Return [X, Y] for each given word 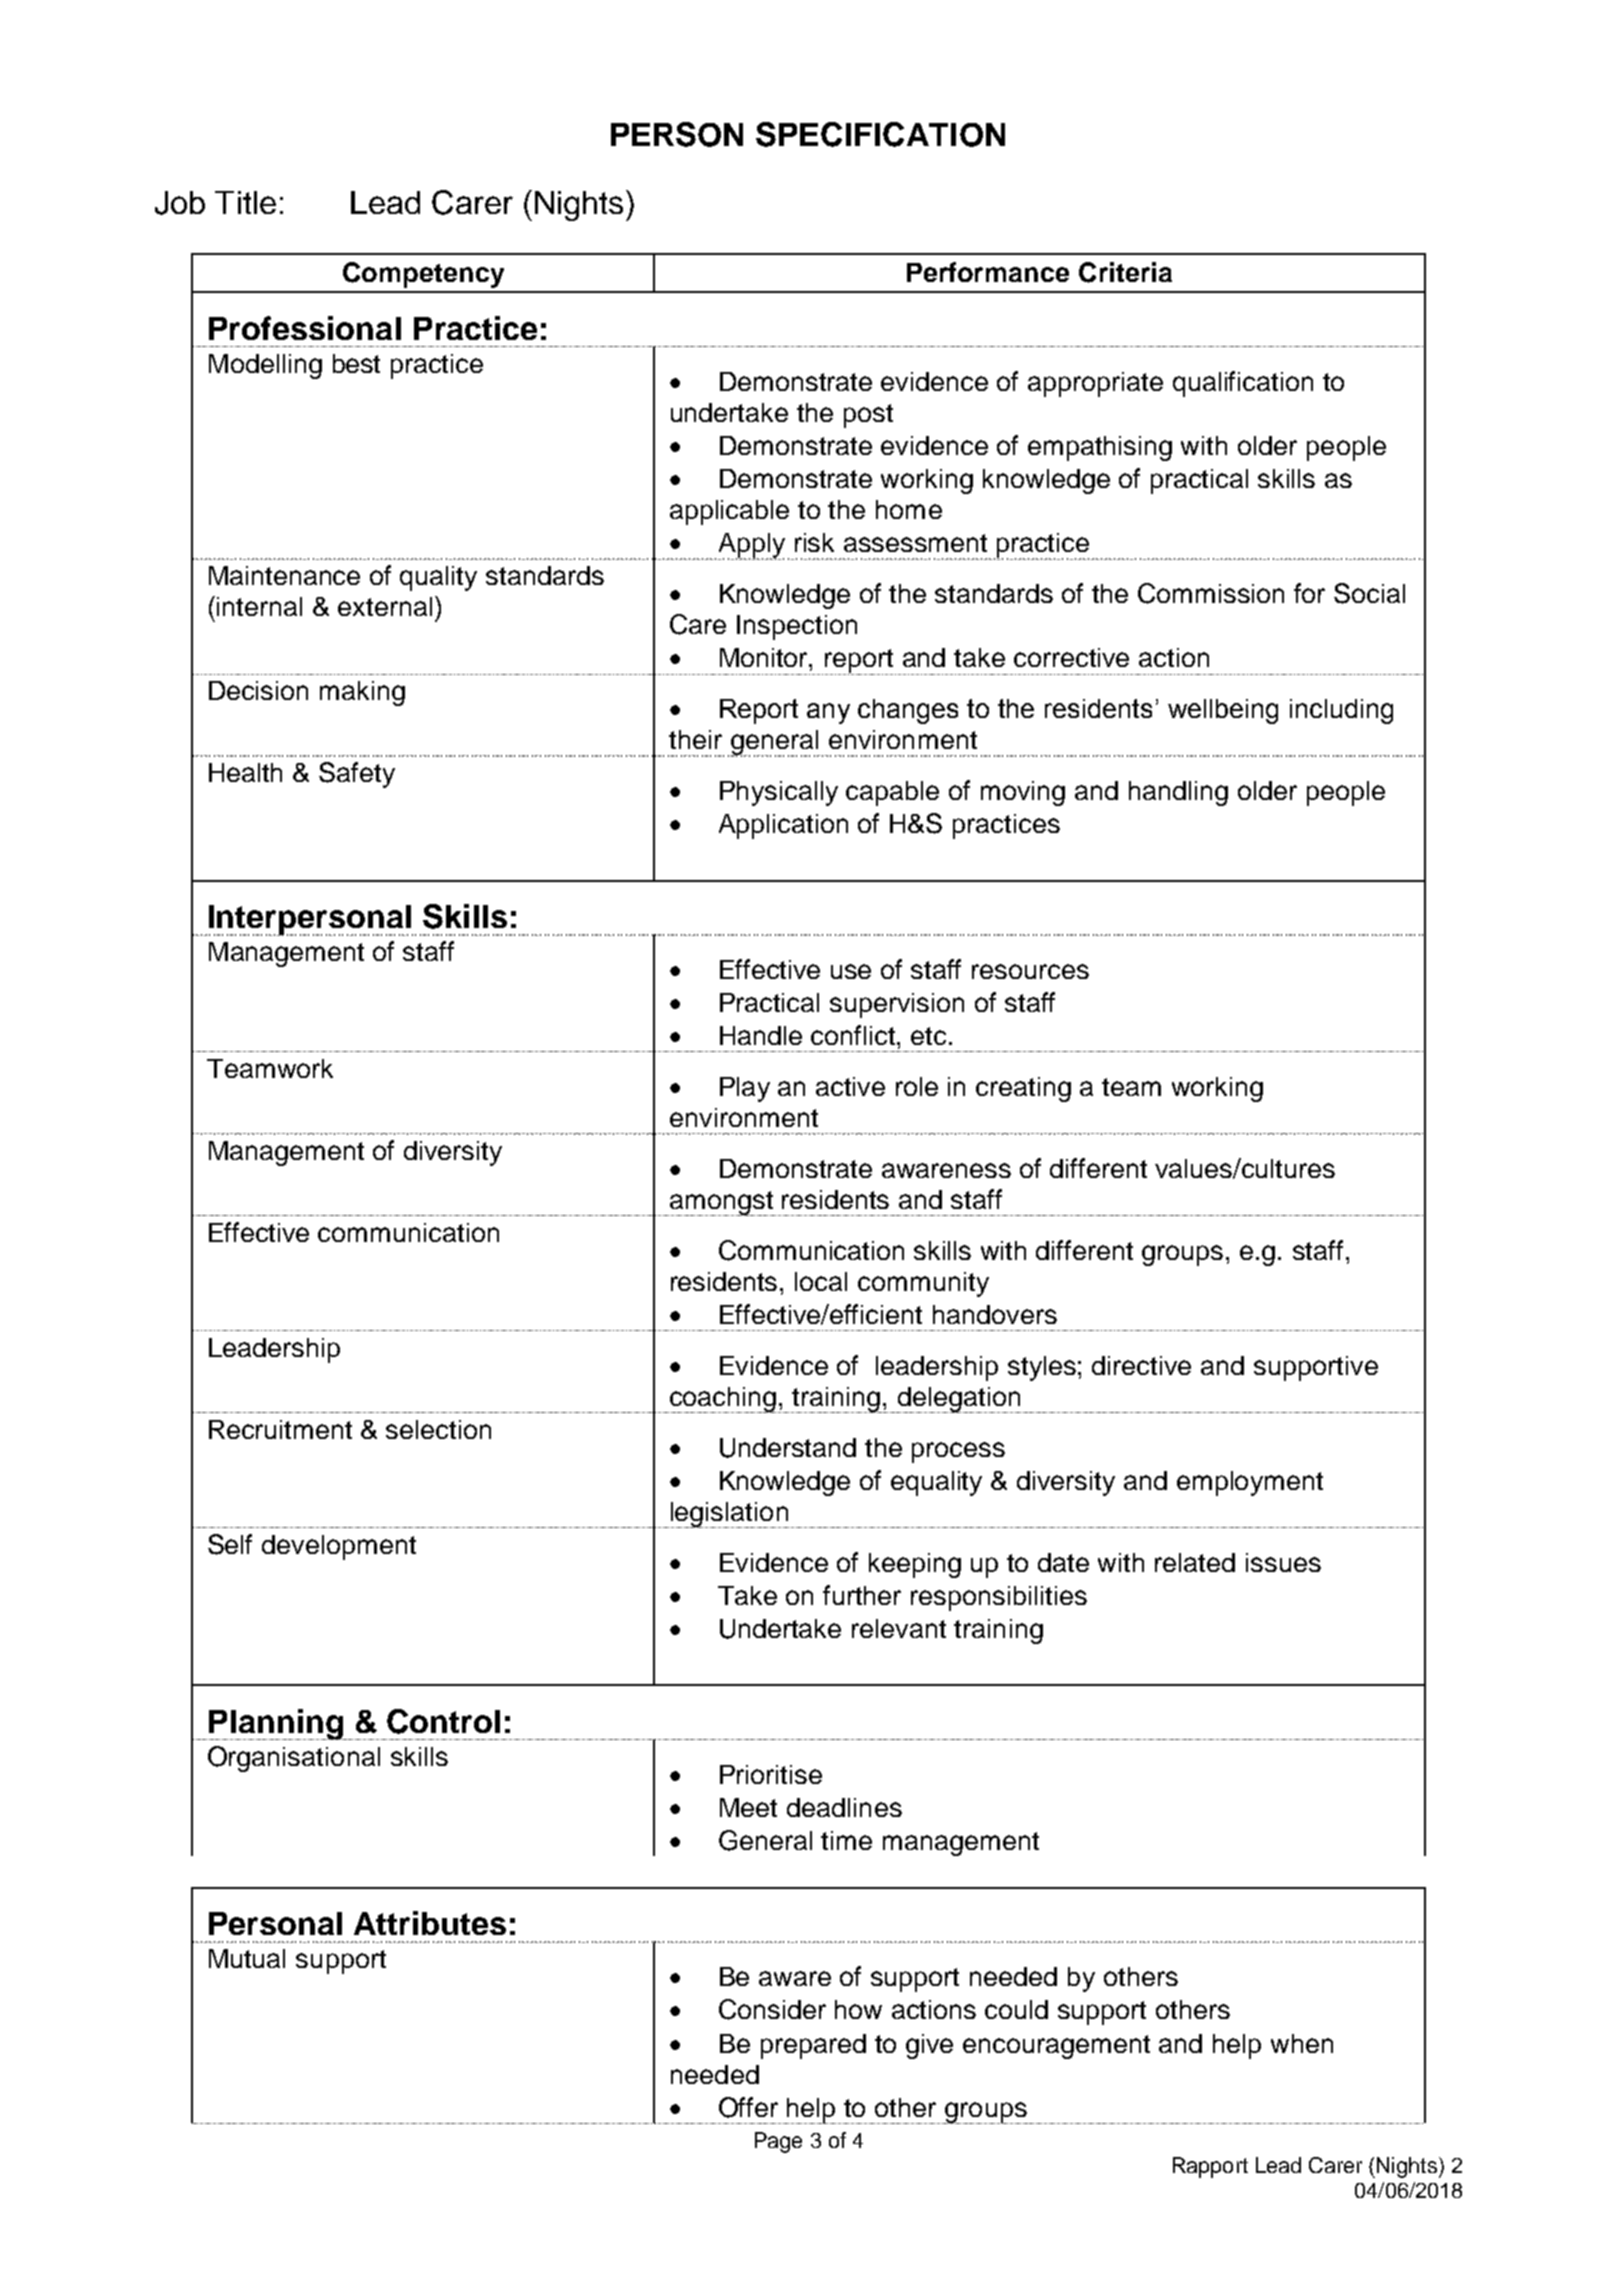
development [339, 1547]
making [362, 693]
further [862, 1595]
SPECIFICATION [880, 134]
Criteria [1125, 272]
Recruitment [280, 1429]
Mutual [247, 1958]
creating [1023, 1089]
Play [745, 1089]
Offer [748, 2107]
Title [245, 202]
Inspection [797, 627]
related [1195, 1562]
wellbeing [1223, 711]
